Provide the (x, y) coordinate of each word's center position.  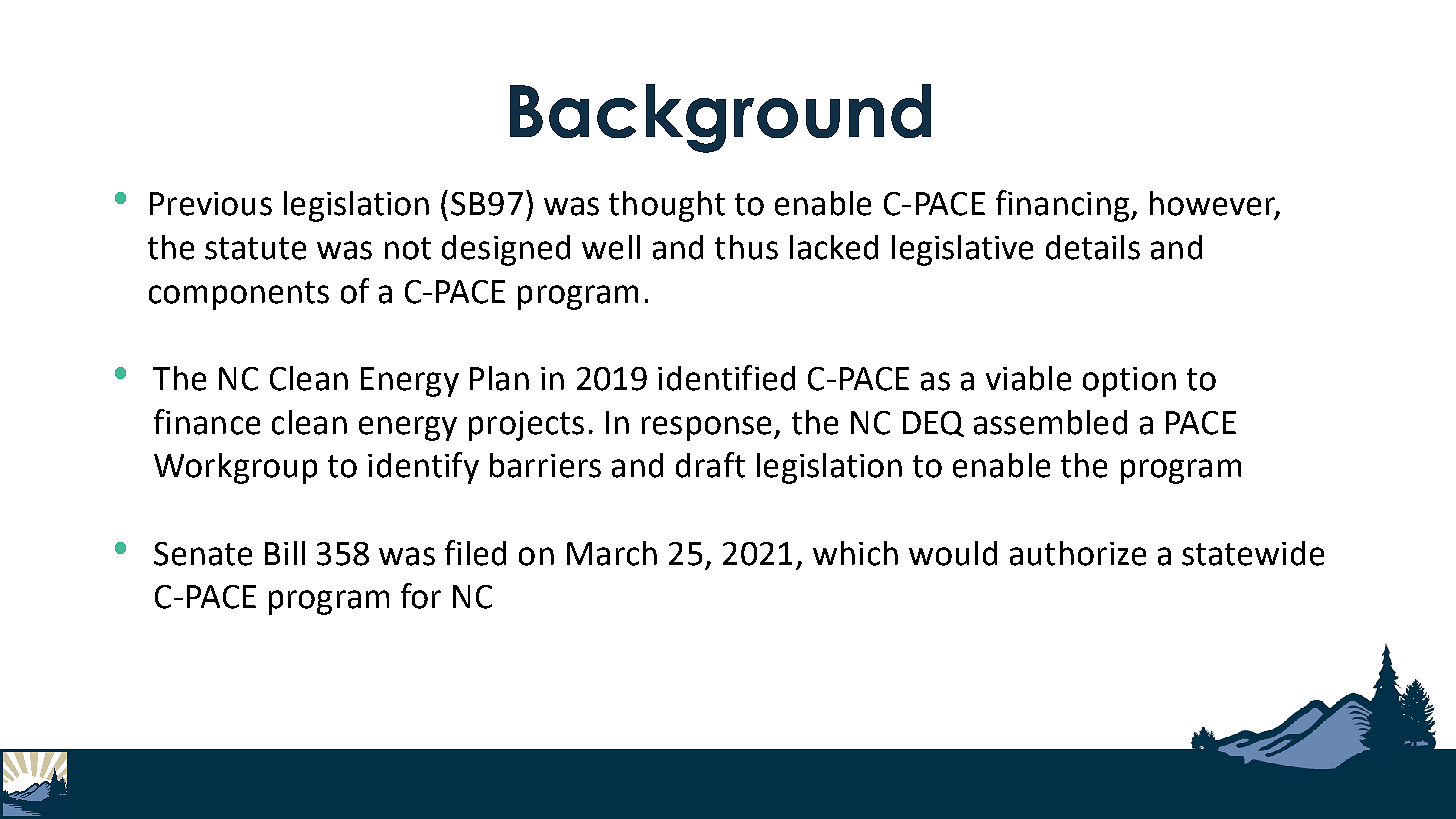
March (612, 553)
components (239, 295)
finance (207, 422)
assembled (1050, 422)
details (1093, 247)
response (706, 428)
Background (720, 118)
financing (1062, 206)
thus (746, 247)
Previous (211, 204)
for (421, 596)
